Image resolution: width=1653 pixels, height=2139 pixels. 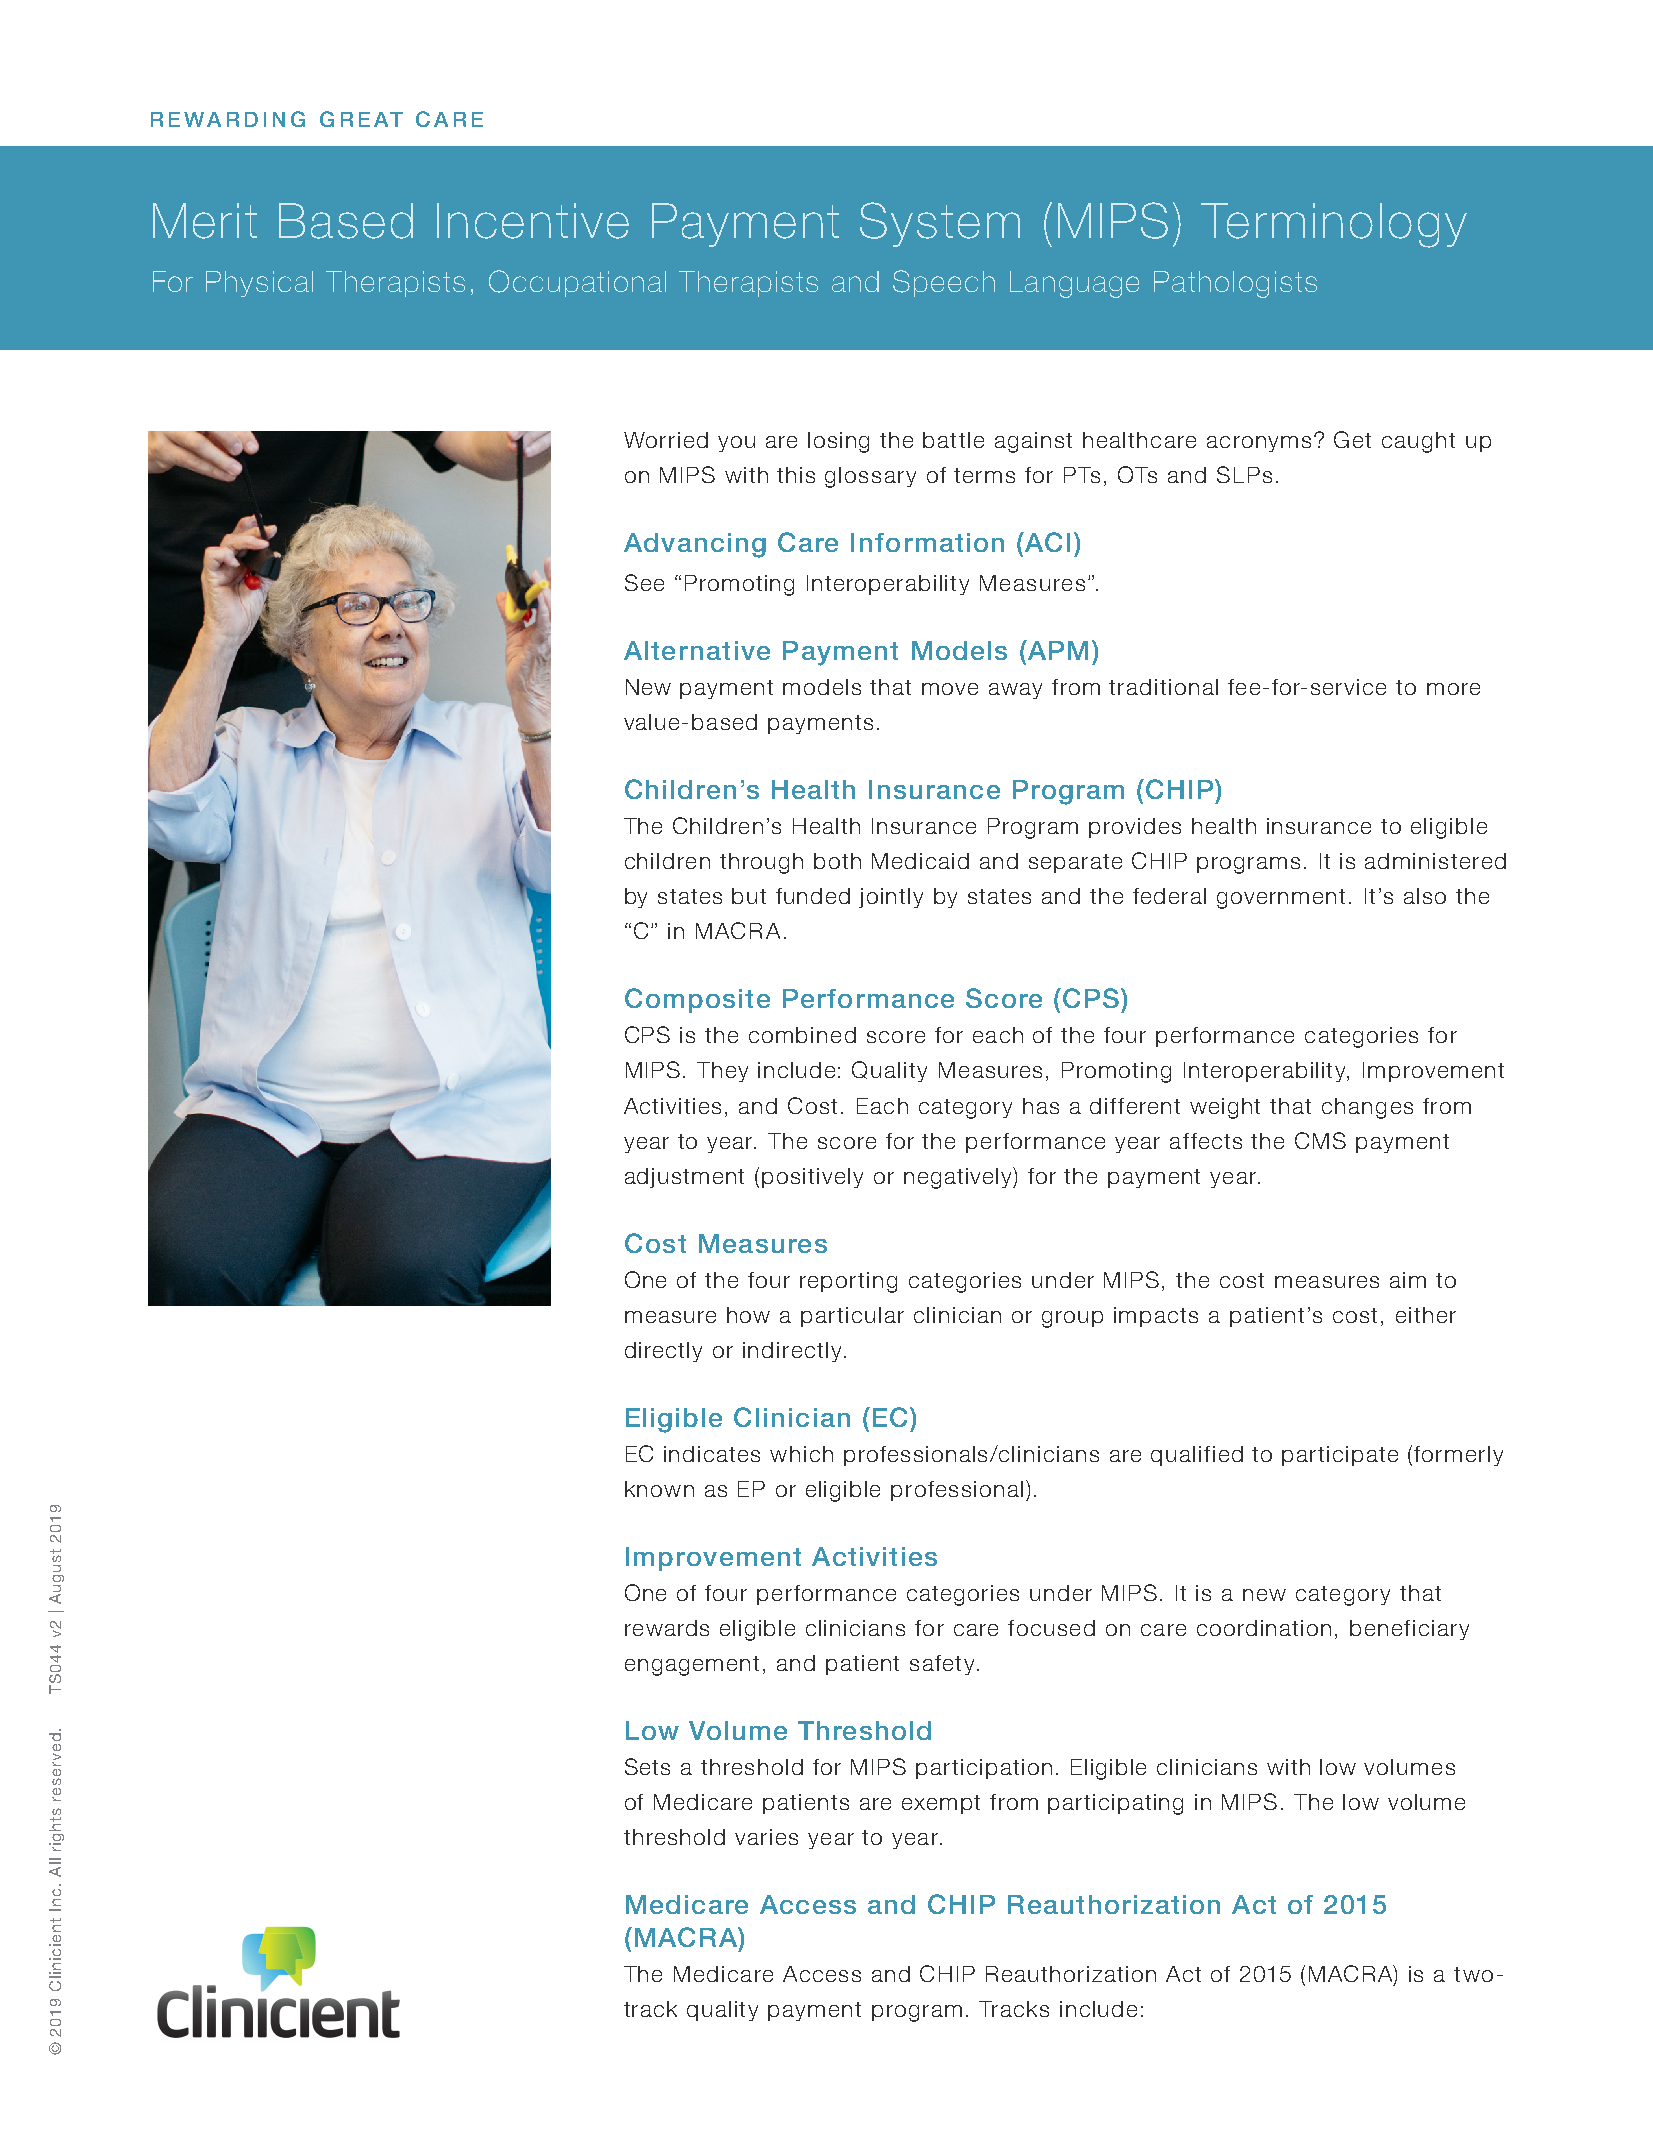 What do you see at coordinates (944, 283) in the image?
I see `Speech` at bounding box center [944, 283].
